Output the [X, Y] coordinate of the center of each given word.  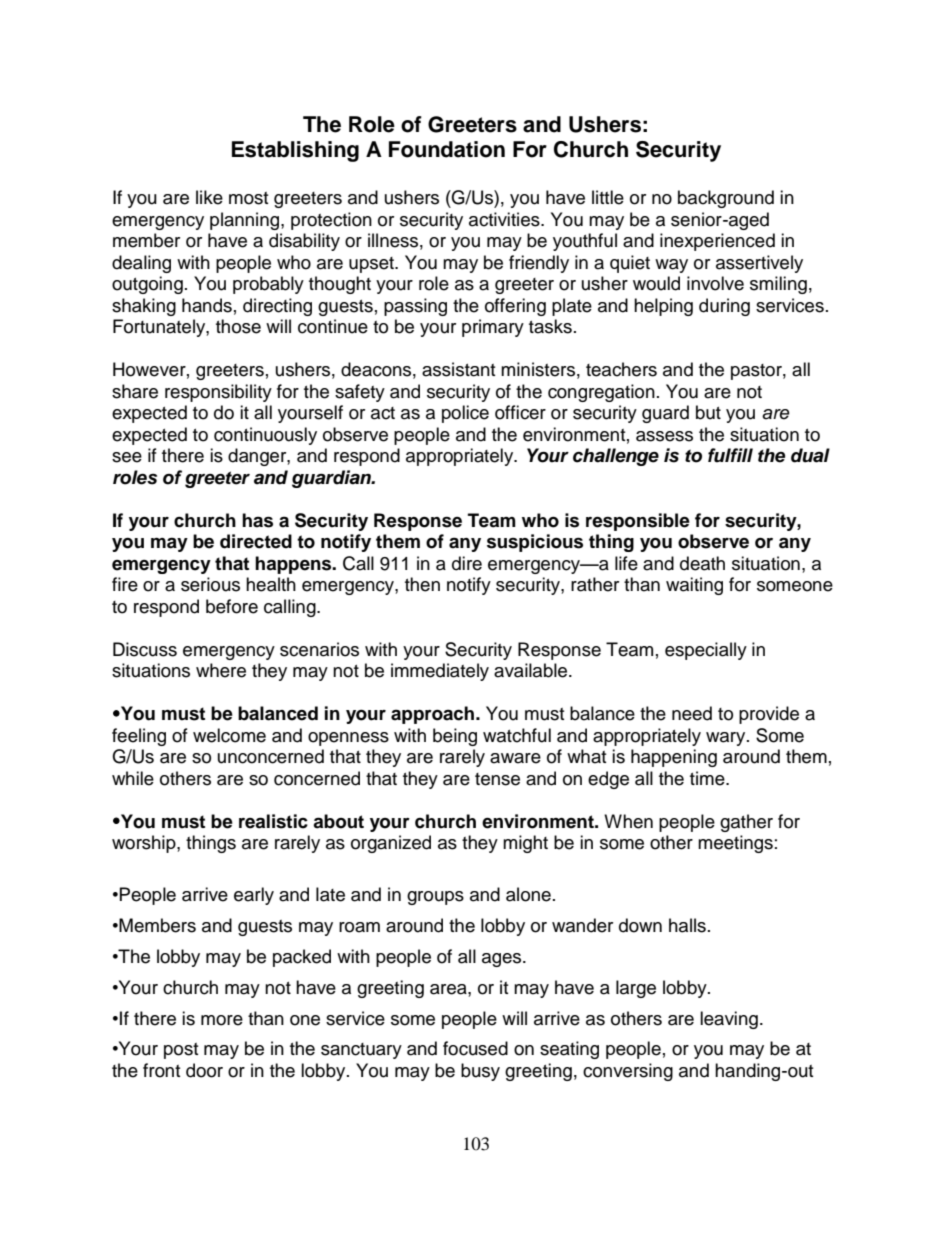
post [181, 1051]
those [238, 326]
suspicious [535, 543]
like [209, 197]
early [254, 896]
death [702, 563]
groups [435, 898]
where [221, 670]
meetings [735, 844]
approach [434, 715]
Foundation [447, 149]
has [257, 520]
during [724, 307]
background [726, 199]
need [692, 713]
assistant [458, 369]
